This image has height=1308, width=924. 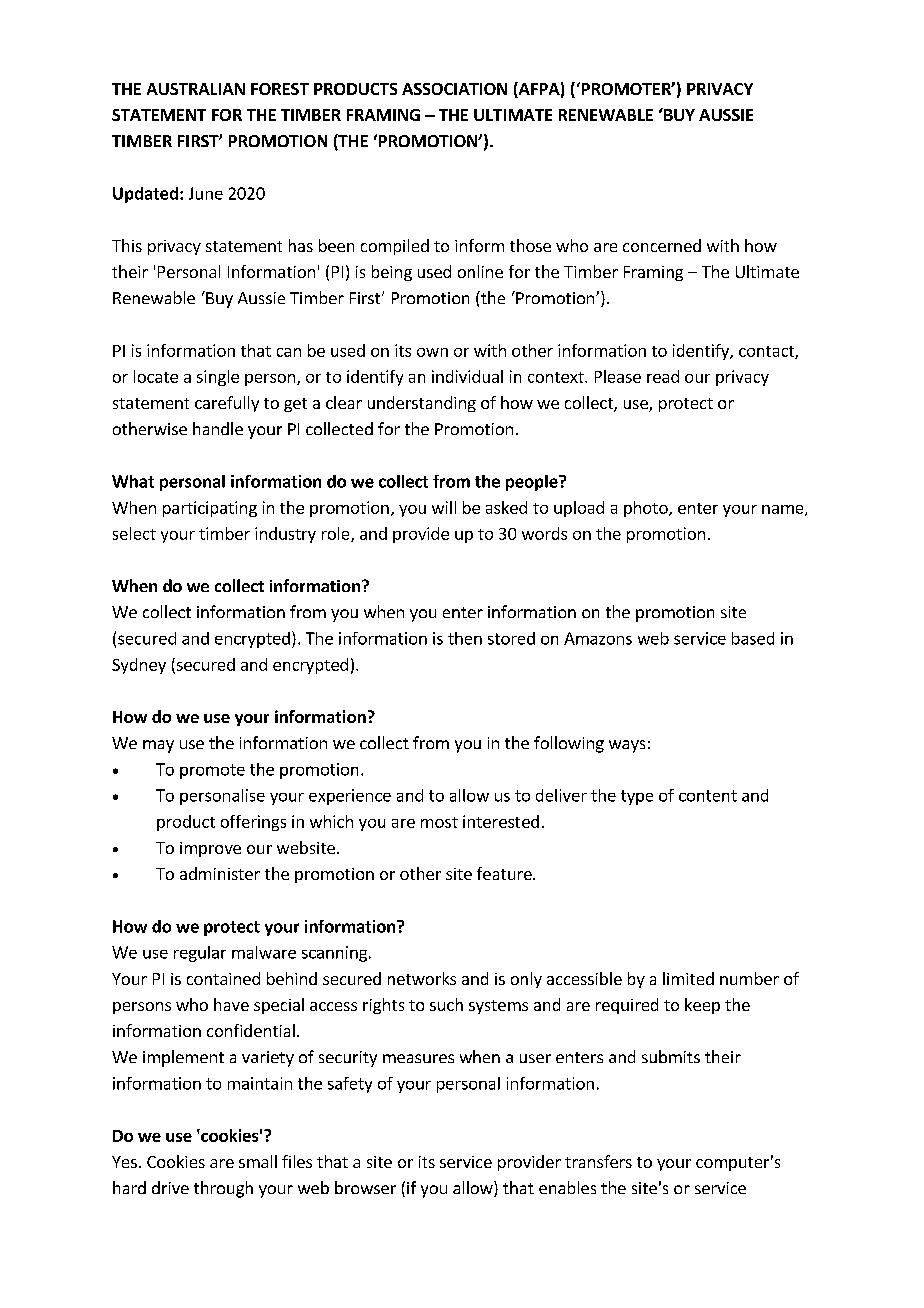 What do you see at coordinates (663, 376) in the image?
I see `read` at bounding box center [663, 376].
